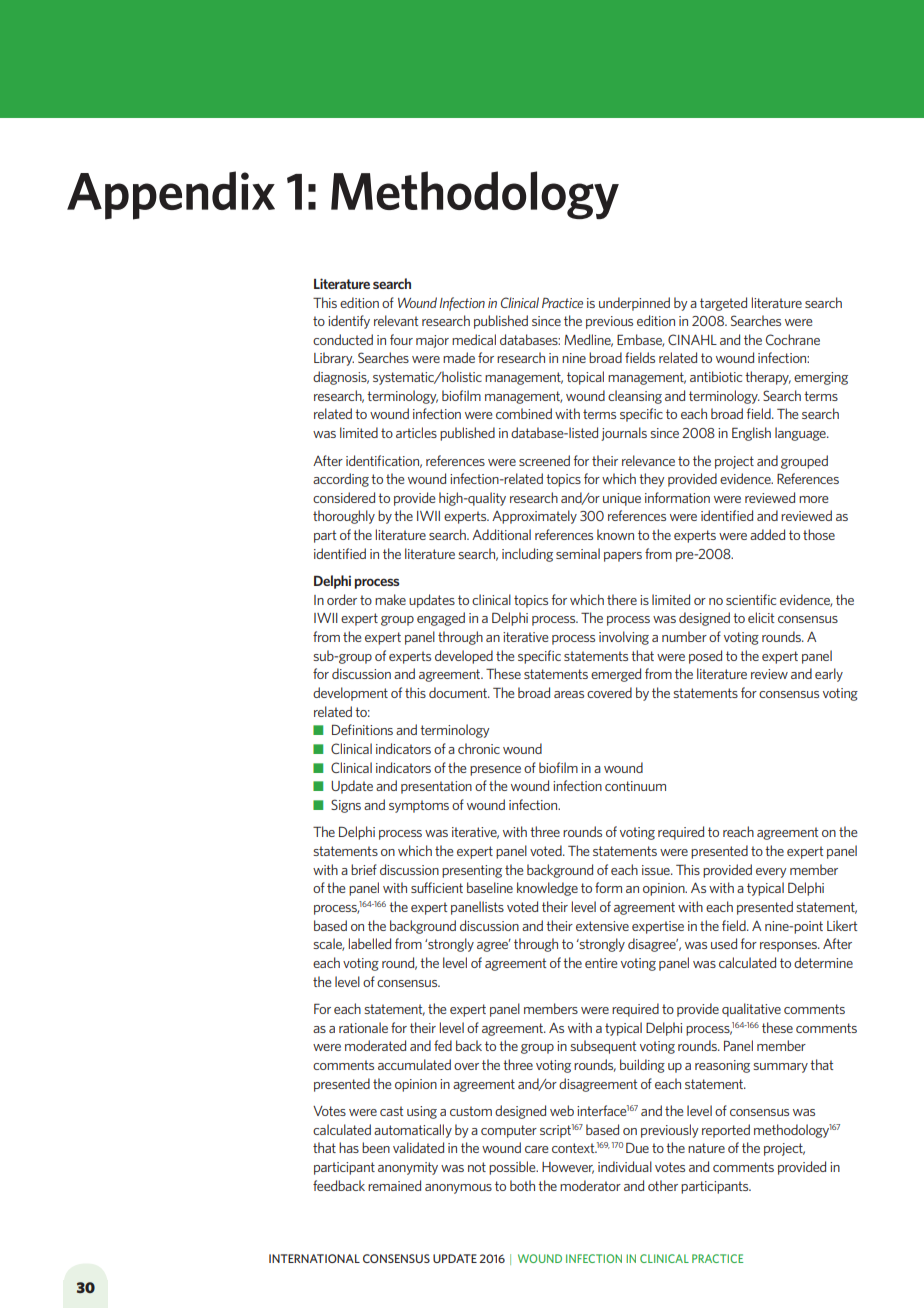  Describe the element at coordinates (479, 748) in the document. I see `chronic` at that location.
